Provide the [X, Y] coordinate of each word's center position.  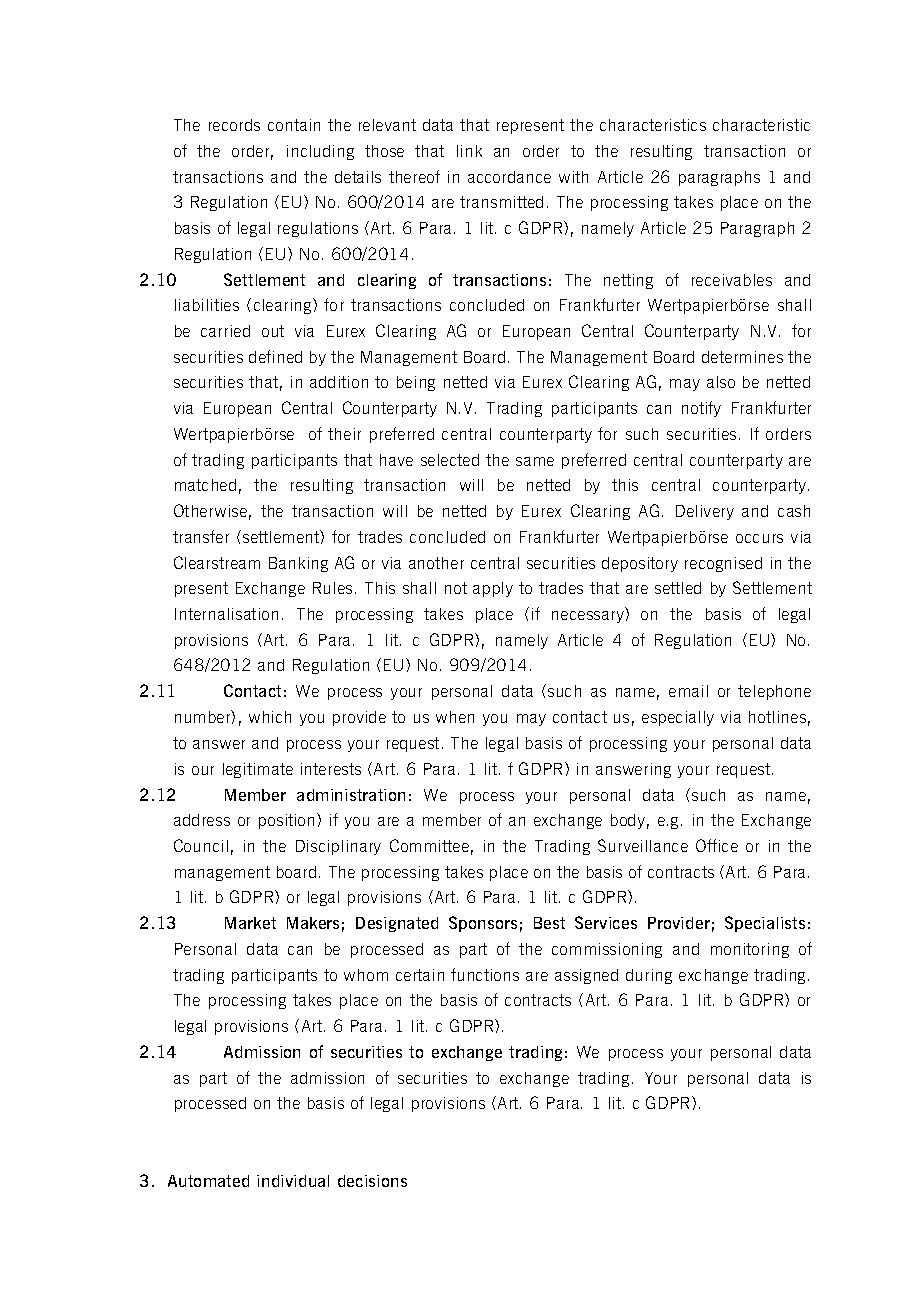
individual [293, 1181]
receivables [732, 280]
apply [493, 589]
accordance [509, 177]
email [688, 691]
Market [250, 923]
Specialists [765, 924]
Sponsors [483, 924]
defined [275, 356]
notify [701, 409]
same [535, 461]
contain [294, 125]
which [270, 717]
